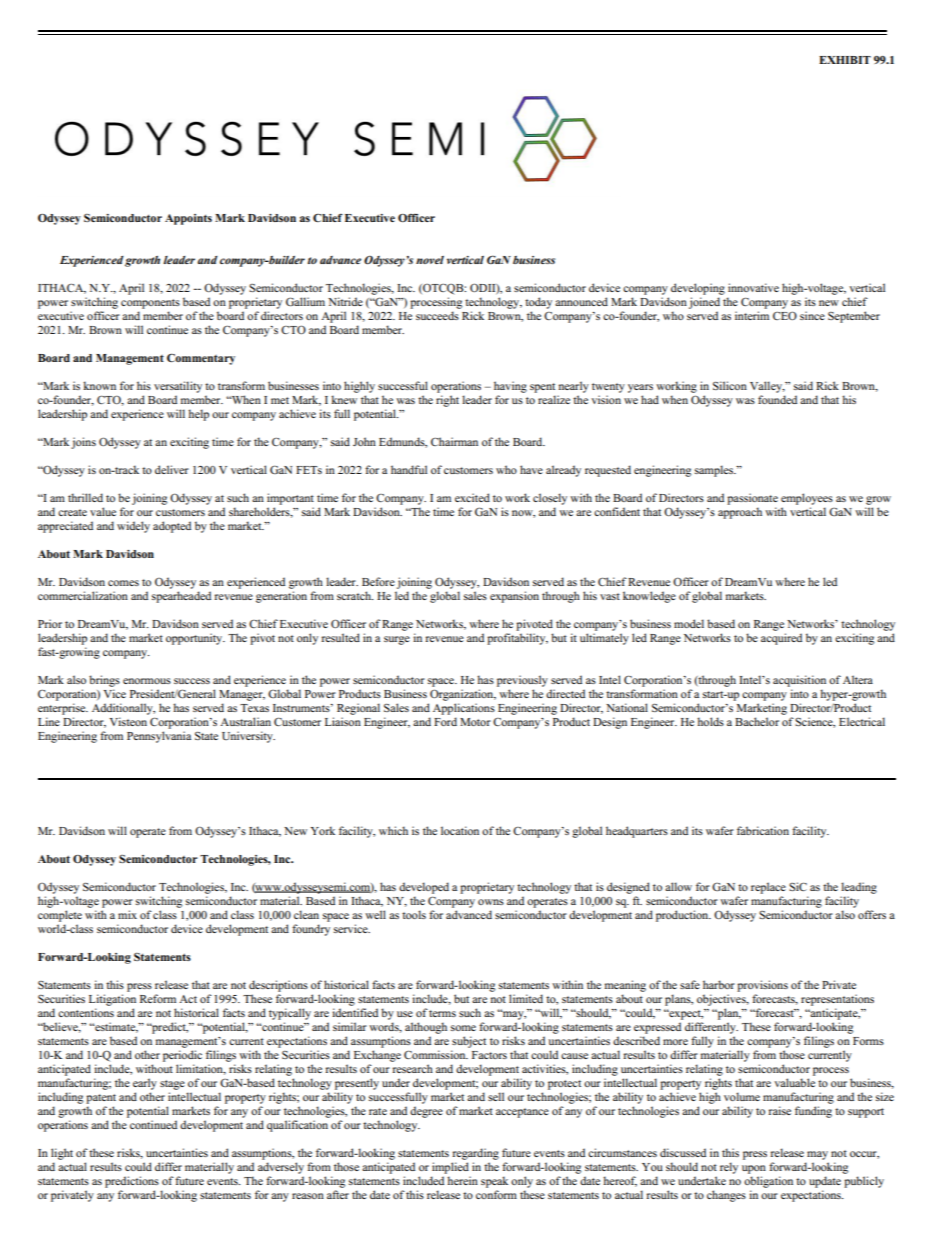 The height and width of the screenshot is (1233, 952). What do you see at coordinates (491, 902) in the screenshot?
I see `owns` at bounding box center [491, 902].
